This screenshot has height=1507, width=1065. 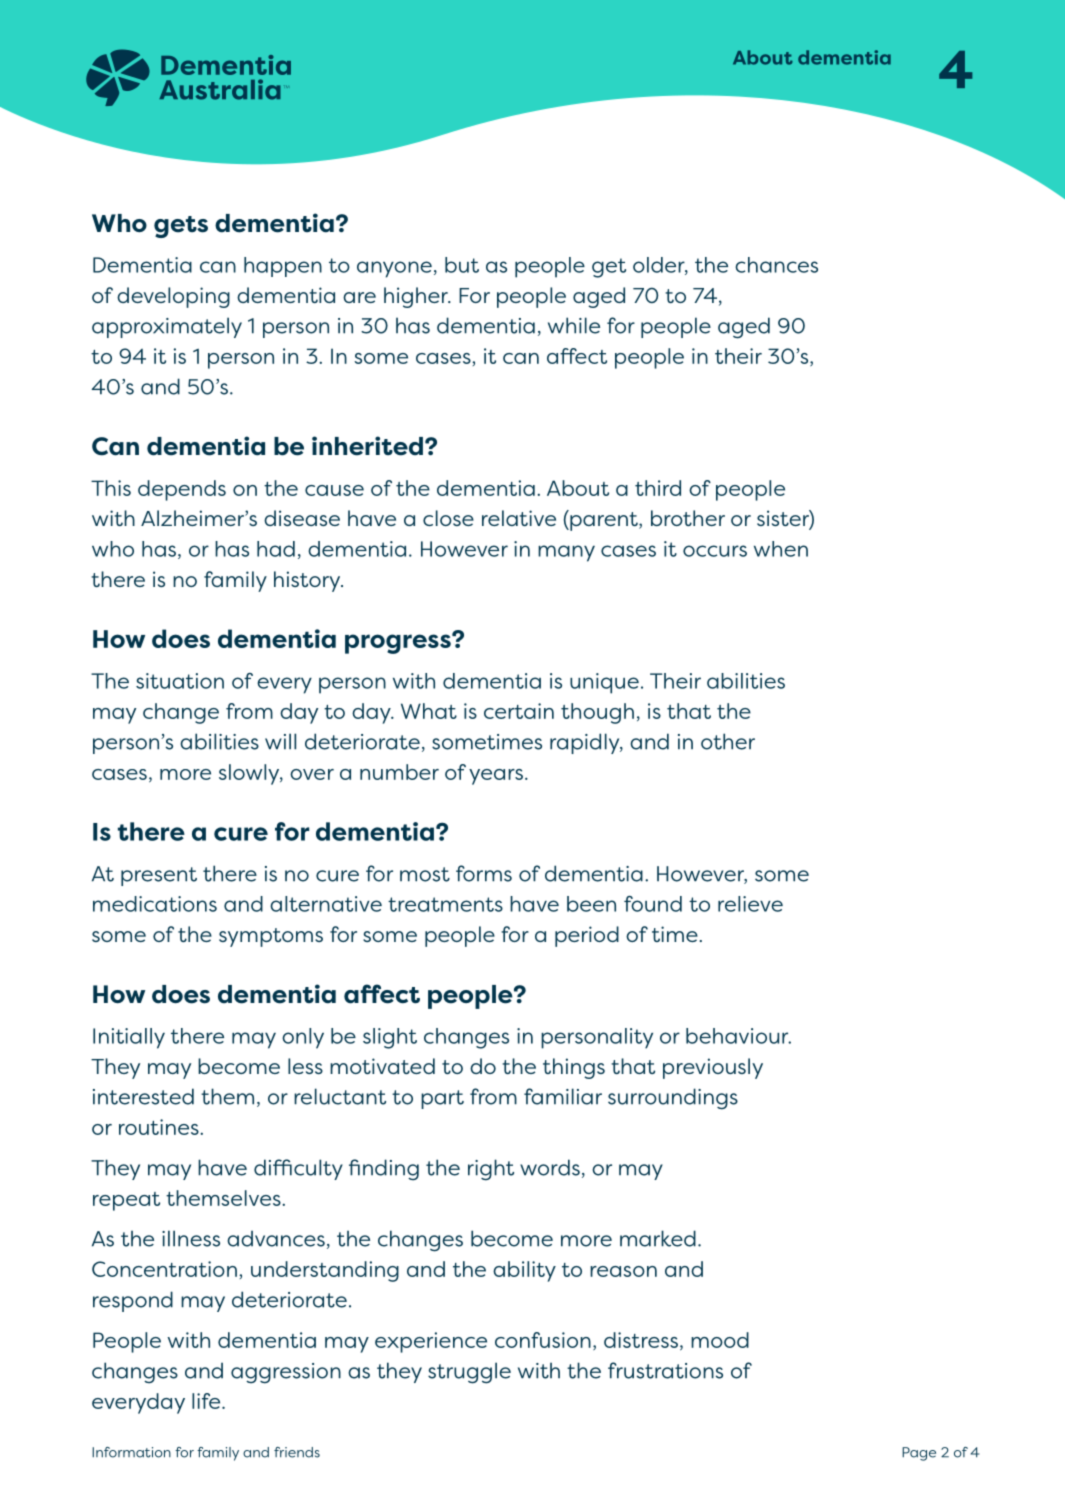 What do you see at coordinates (776, 265) in the screenshot?
I see `chances` at bounding box center [776, 265].
